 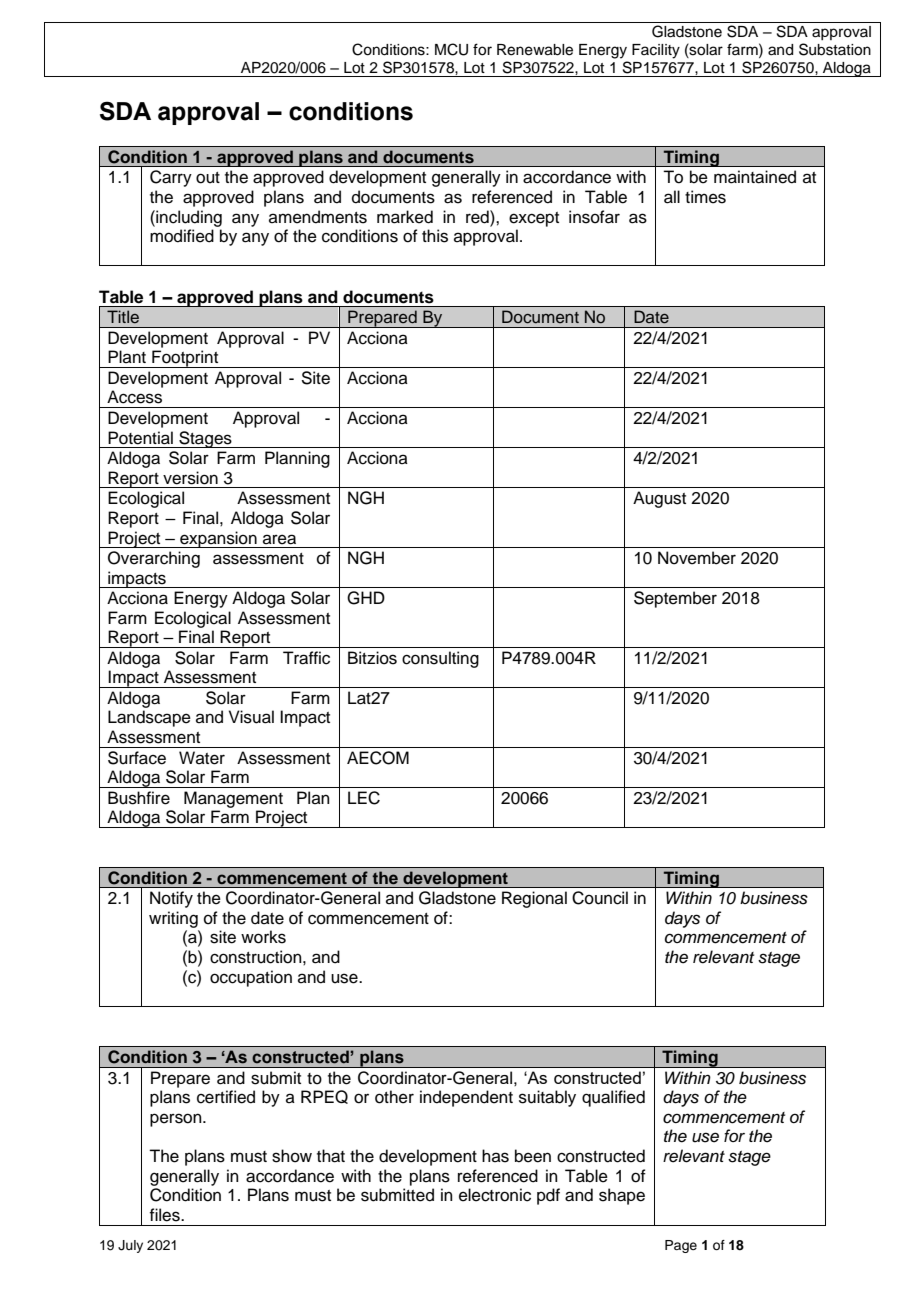 What do you see at coordinates (165, 1215) in the screenshot?
I see `files` at bounding box center [165, 1215].
